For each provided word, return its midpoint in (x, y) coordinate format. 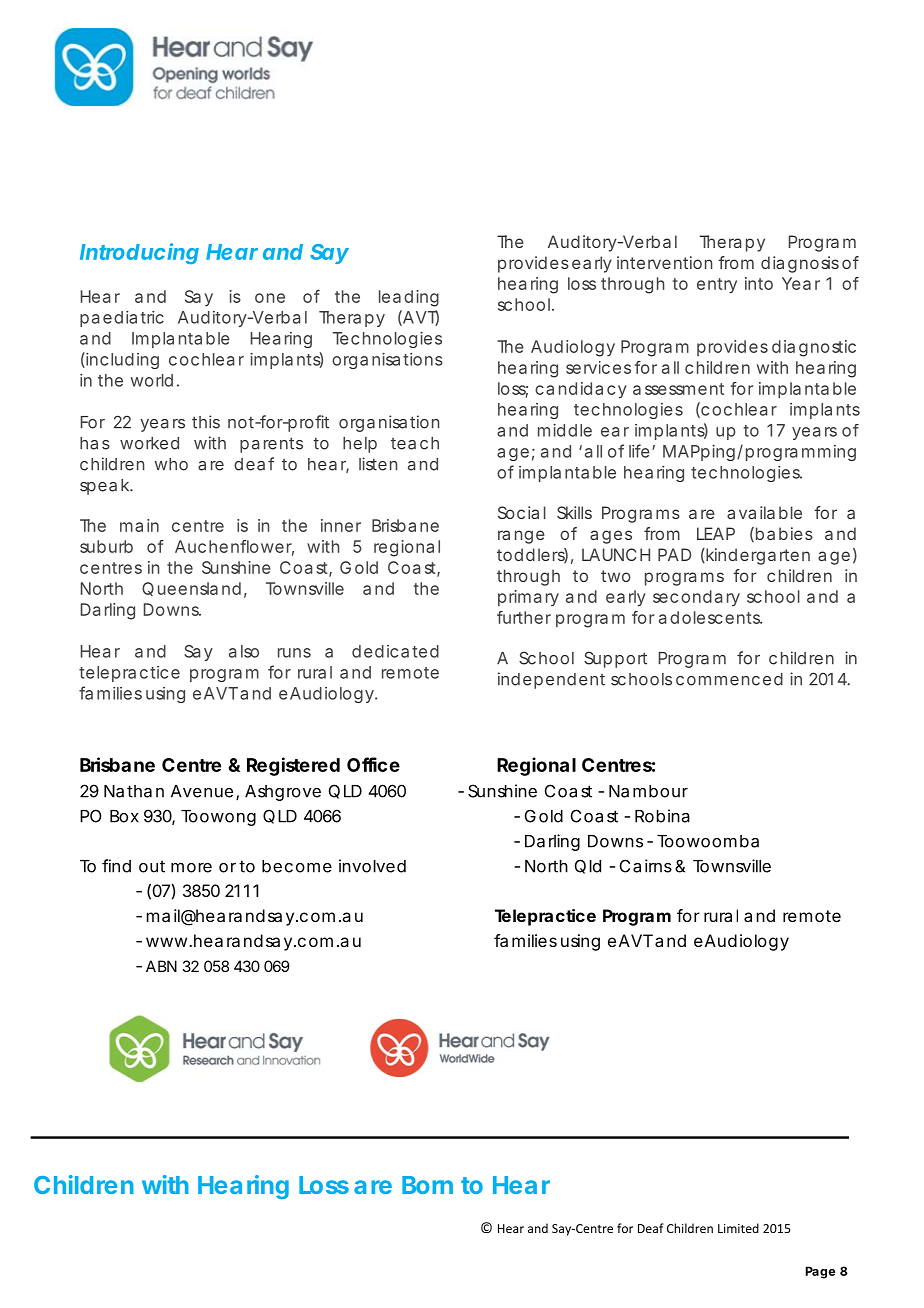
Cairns (646, 866)
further (524, 617)
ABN (161, 966)
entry (717, 286)
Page (820, 1272)
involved (372, 866)
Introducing (139, 253)
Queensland (191, 589)
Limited (738, 1228)
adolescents (710, 617)
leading (409, 298)
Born (427, 1185)
